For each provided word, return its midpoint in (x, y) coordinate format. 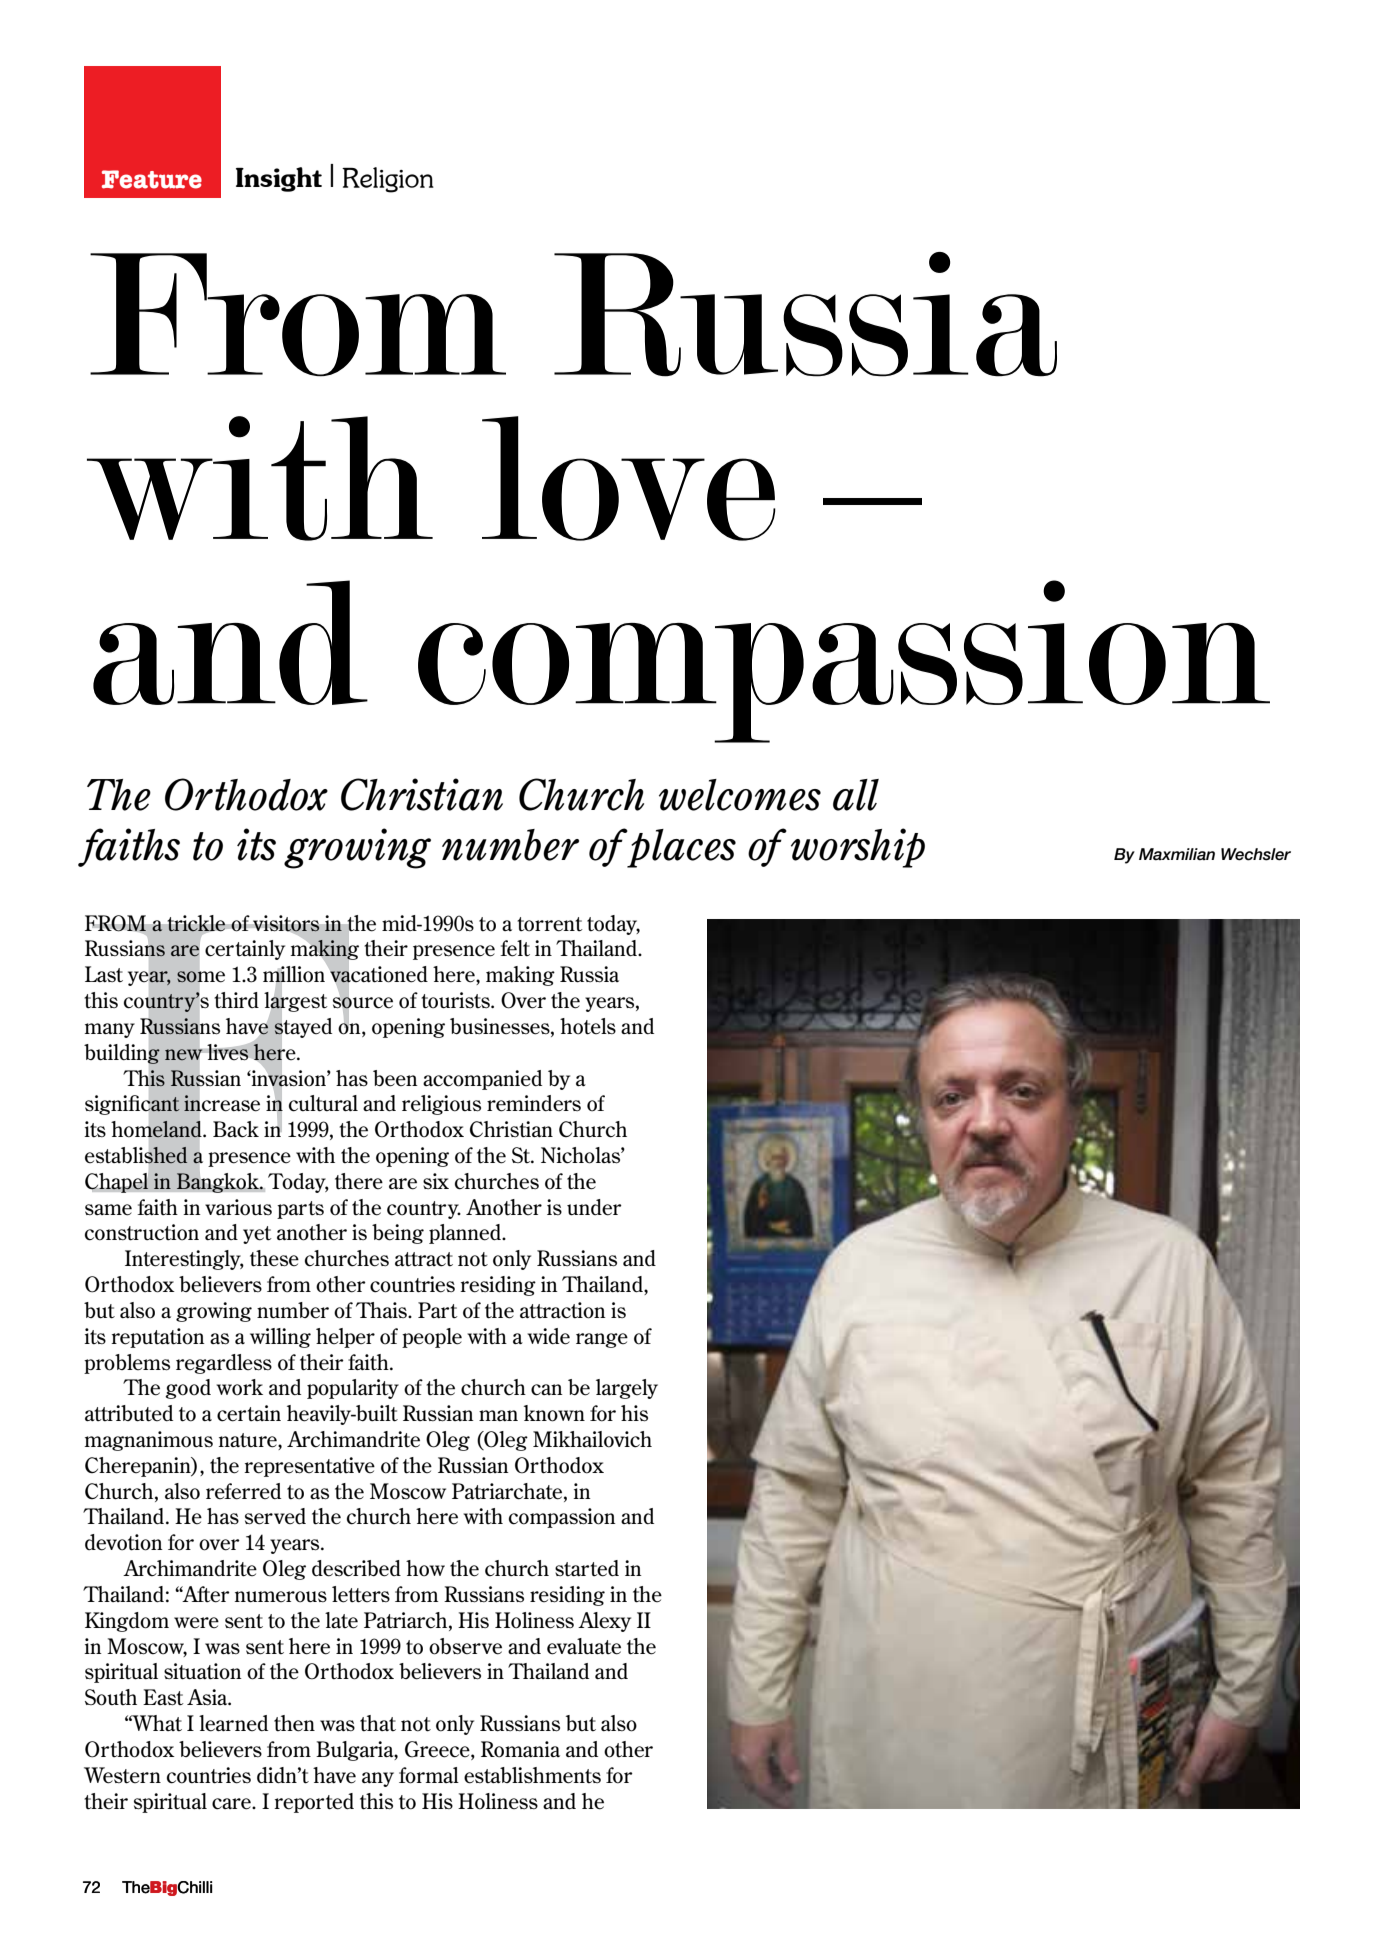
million (295, 974)
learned (233, 1723)
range (602, 1340)
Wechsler (1256, 854)
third (236, 1000)
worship (858, 848)
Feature (152, 179)
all (856, 795)
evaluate (584, 1646)
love (629, 478)
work (239, 1387)
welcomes (740, 795)
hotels (588, 1026)
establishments (532, 1775)
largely (627, 1389)
